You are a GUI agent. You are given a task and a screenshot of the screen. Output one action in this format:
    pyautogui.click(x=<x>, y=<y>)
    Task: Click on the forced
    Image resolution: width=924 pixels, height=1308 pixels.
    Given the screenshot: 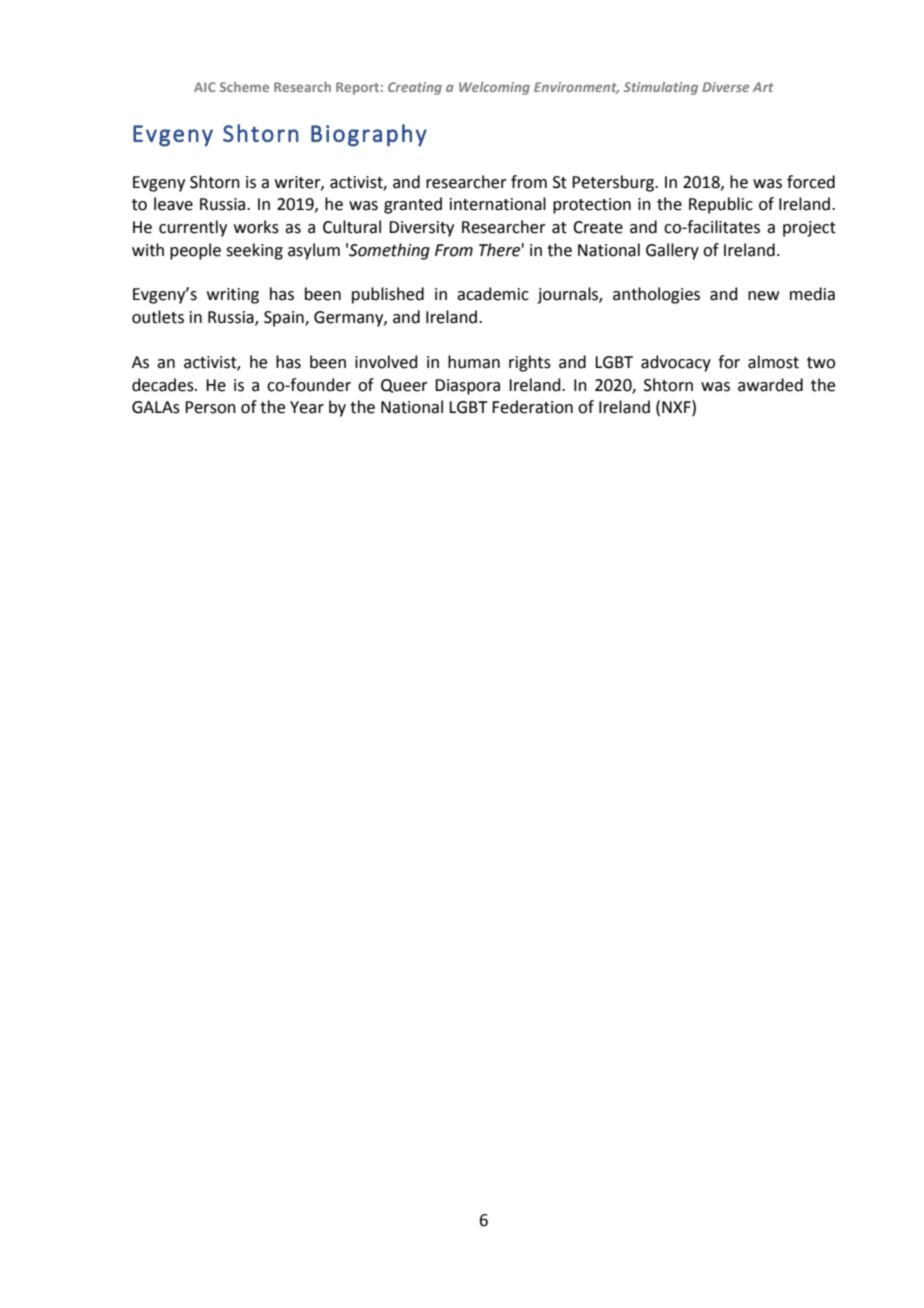 What is the action you would take?
    pyautogui.click(x=811, y=182)
